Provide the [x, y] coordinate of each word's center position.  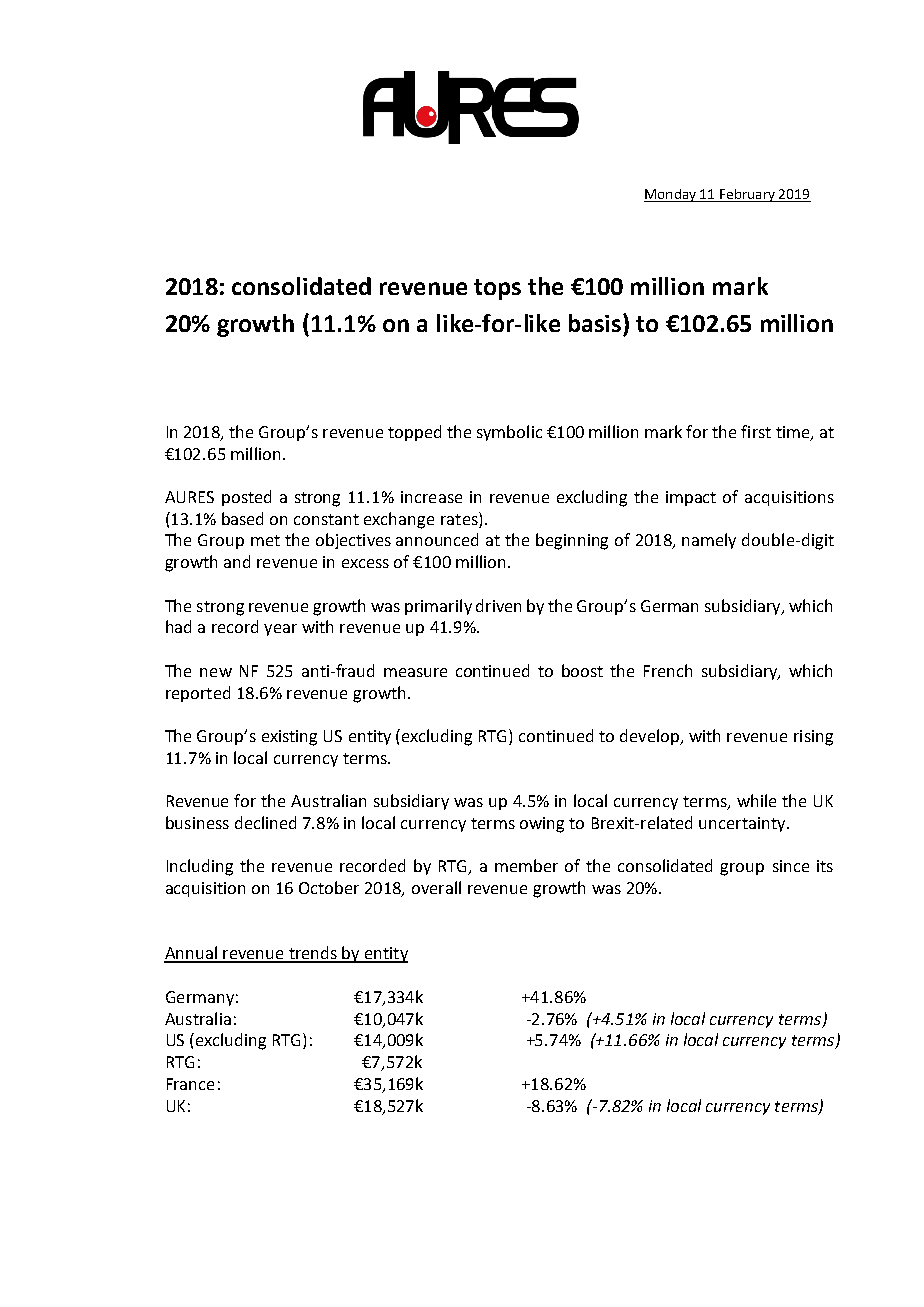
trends [312, 954]
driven [498, 605]
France [190, 1084]
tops [497, 289]
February [747, 195]
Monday [671, 195]
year [280, 630]
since [791, 866]
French [668, 670]
